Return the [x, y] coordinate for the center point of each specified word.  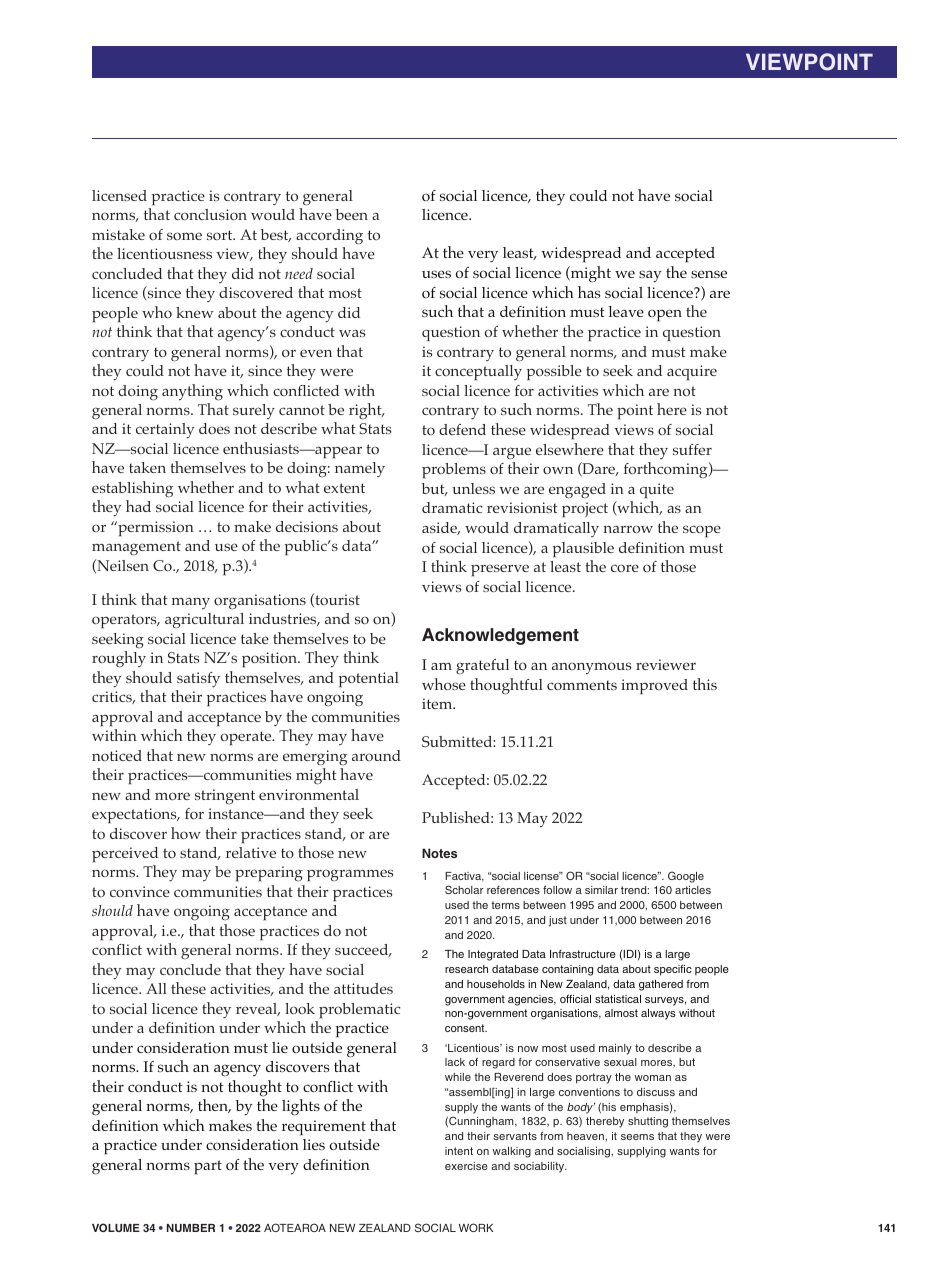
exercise [466, 1166]
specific [673, 970]
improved [654, 687]
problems [454, 470]
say [650, 276]
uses [436, 274]
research [466, 969]
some [184, 236]
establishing [132, 489]
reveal [258, 1009]
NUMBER [191, 1228]
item [438, 703]
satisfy [198, 679]
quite [657, 490]
